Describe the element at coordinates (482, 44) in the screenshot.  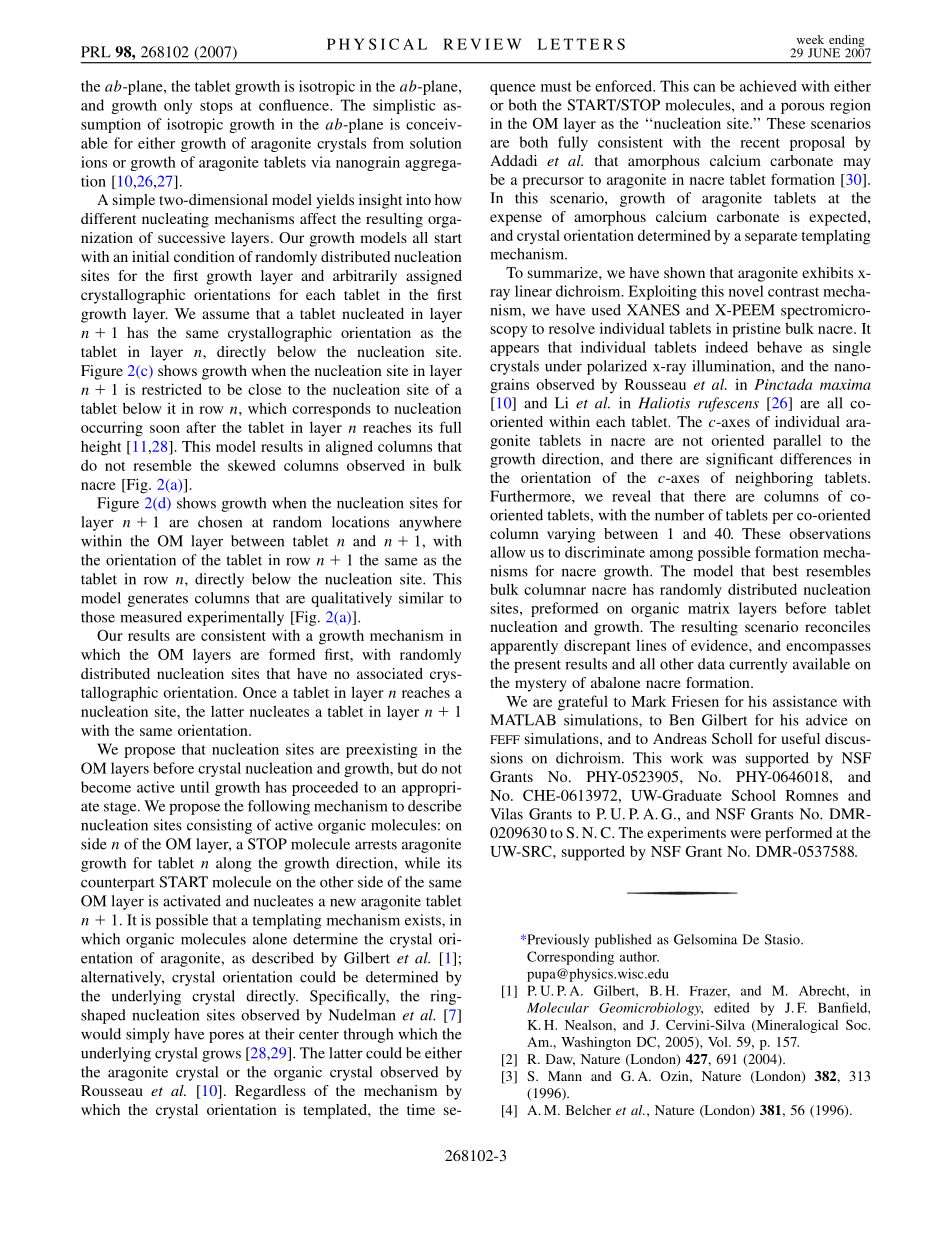
I see `REVIEW` at that location.
